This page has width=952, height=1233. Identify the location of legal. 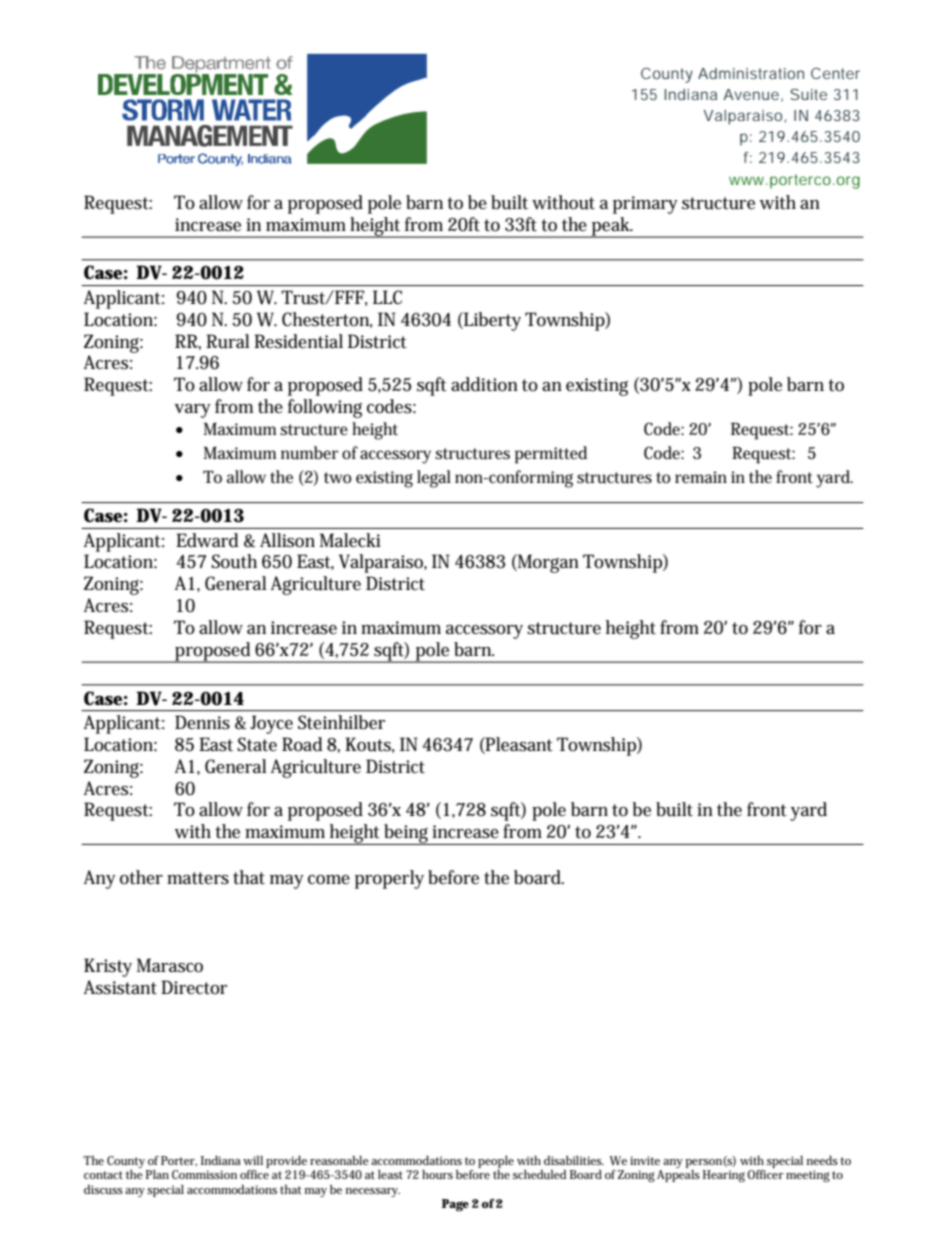
(434, 479).
